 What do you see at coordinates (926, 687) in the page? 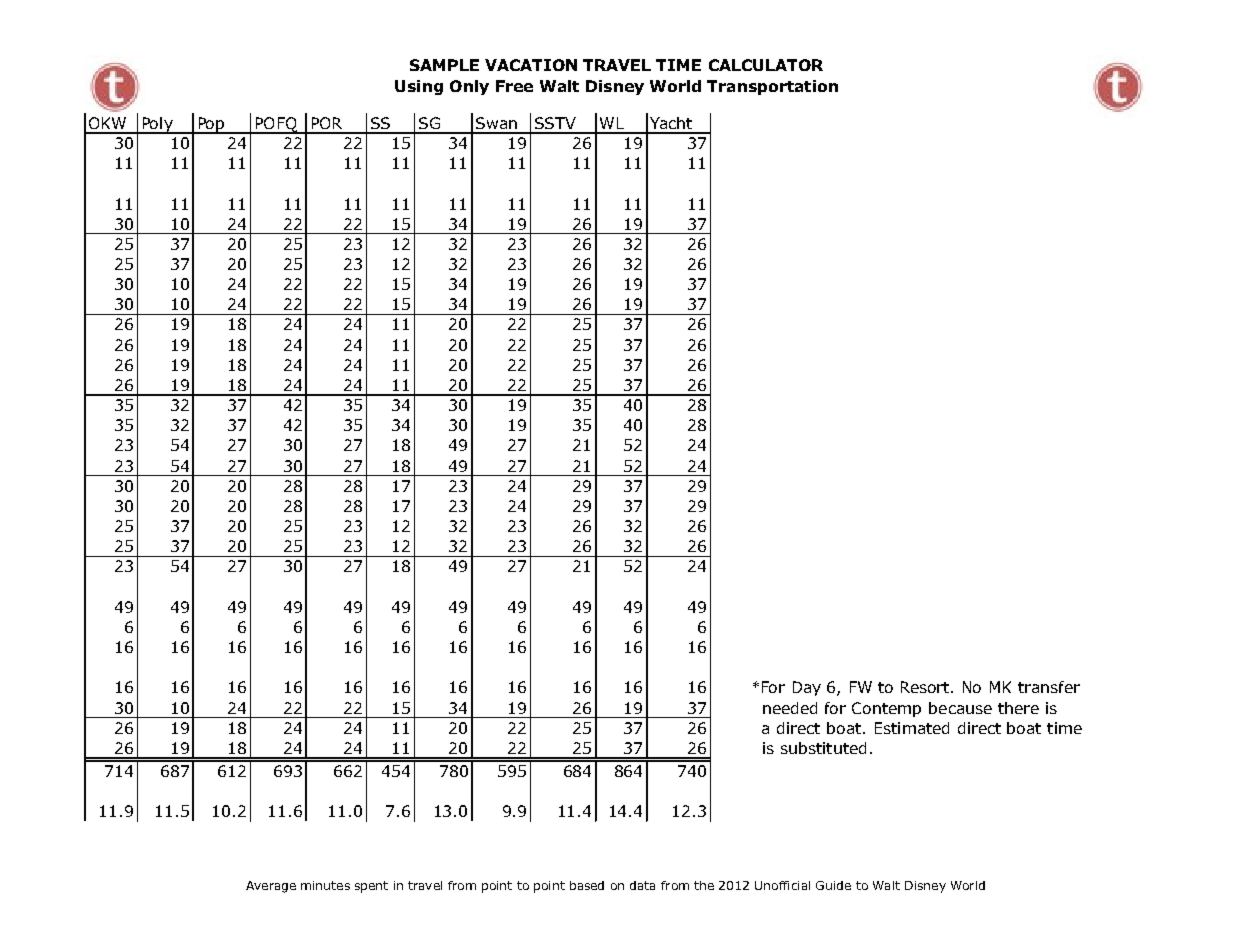
I see `Resort` at bounding box center [926, 687].
